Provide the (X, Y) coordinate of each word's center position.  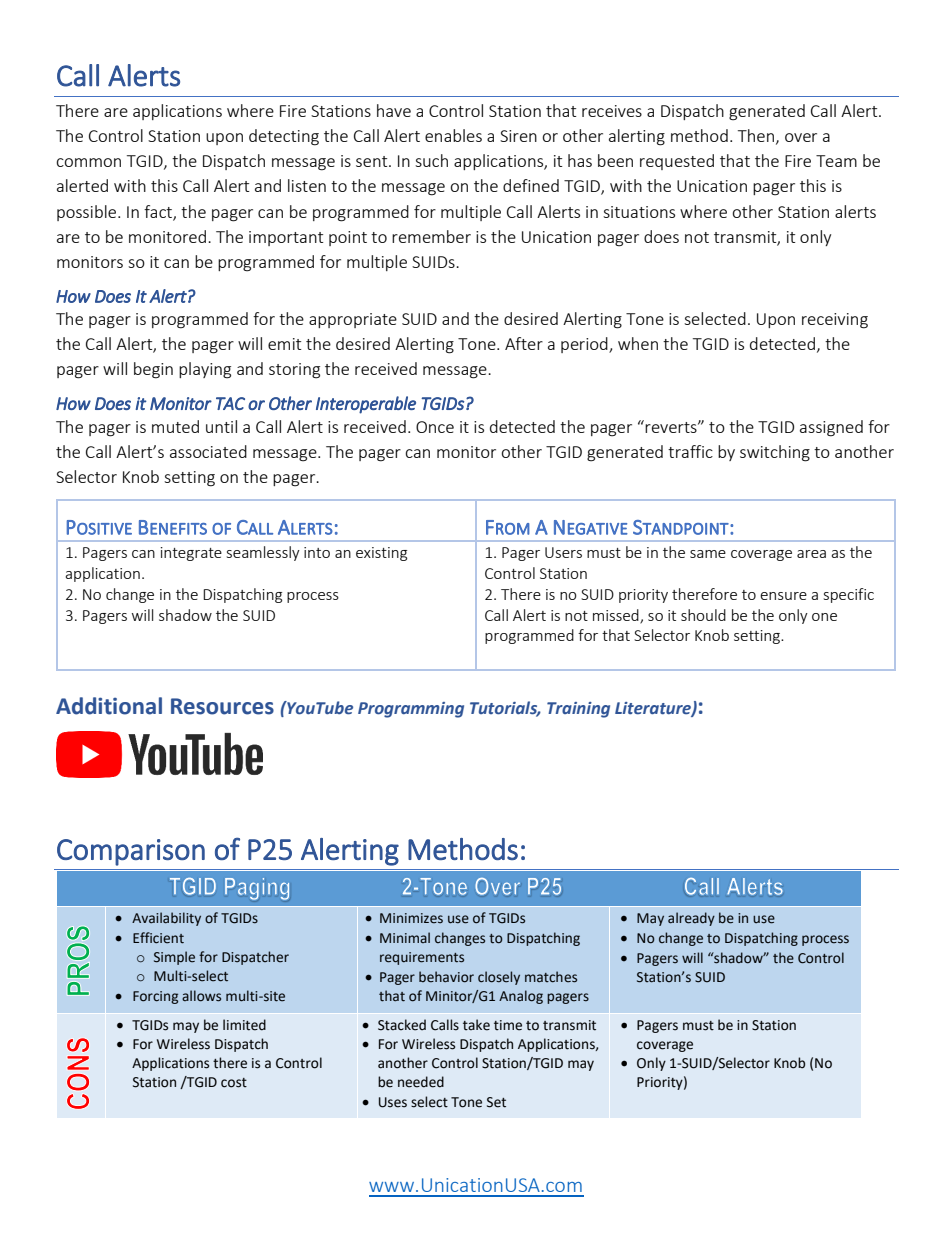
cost (234, 1083)
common (88, 162)
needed (421, 1082)
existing (381, 554)
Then (756, 135)
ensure (783, 596)
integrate (191, 554)
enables (453, 135)
